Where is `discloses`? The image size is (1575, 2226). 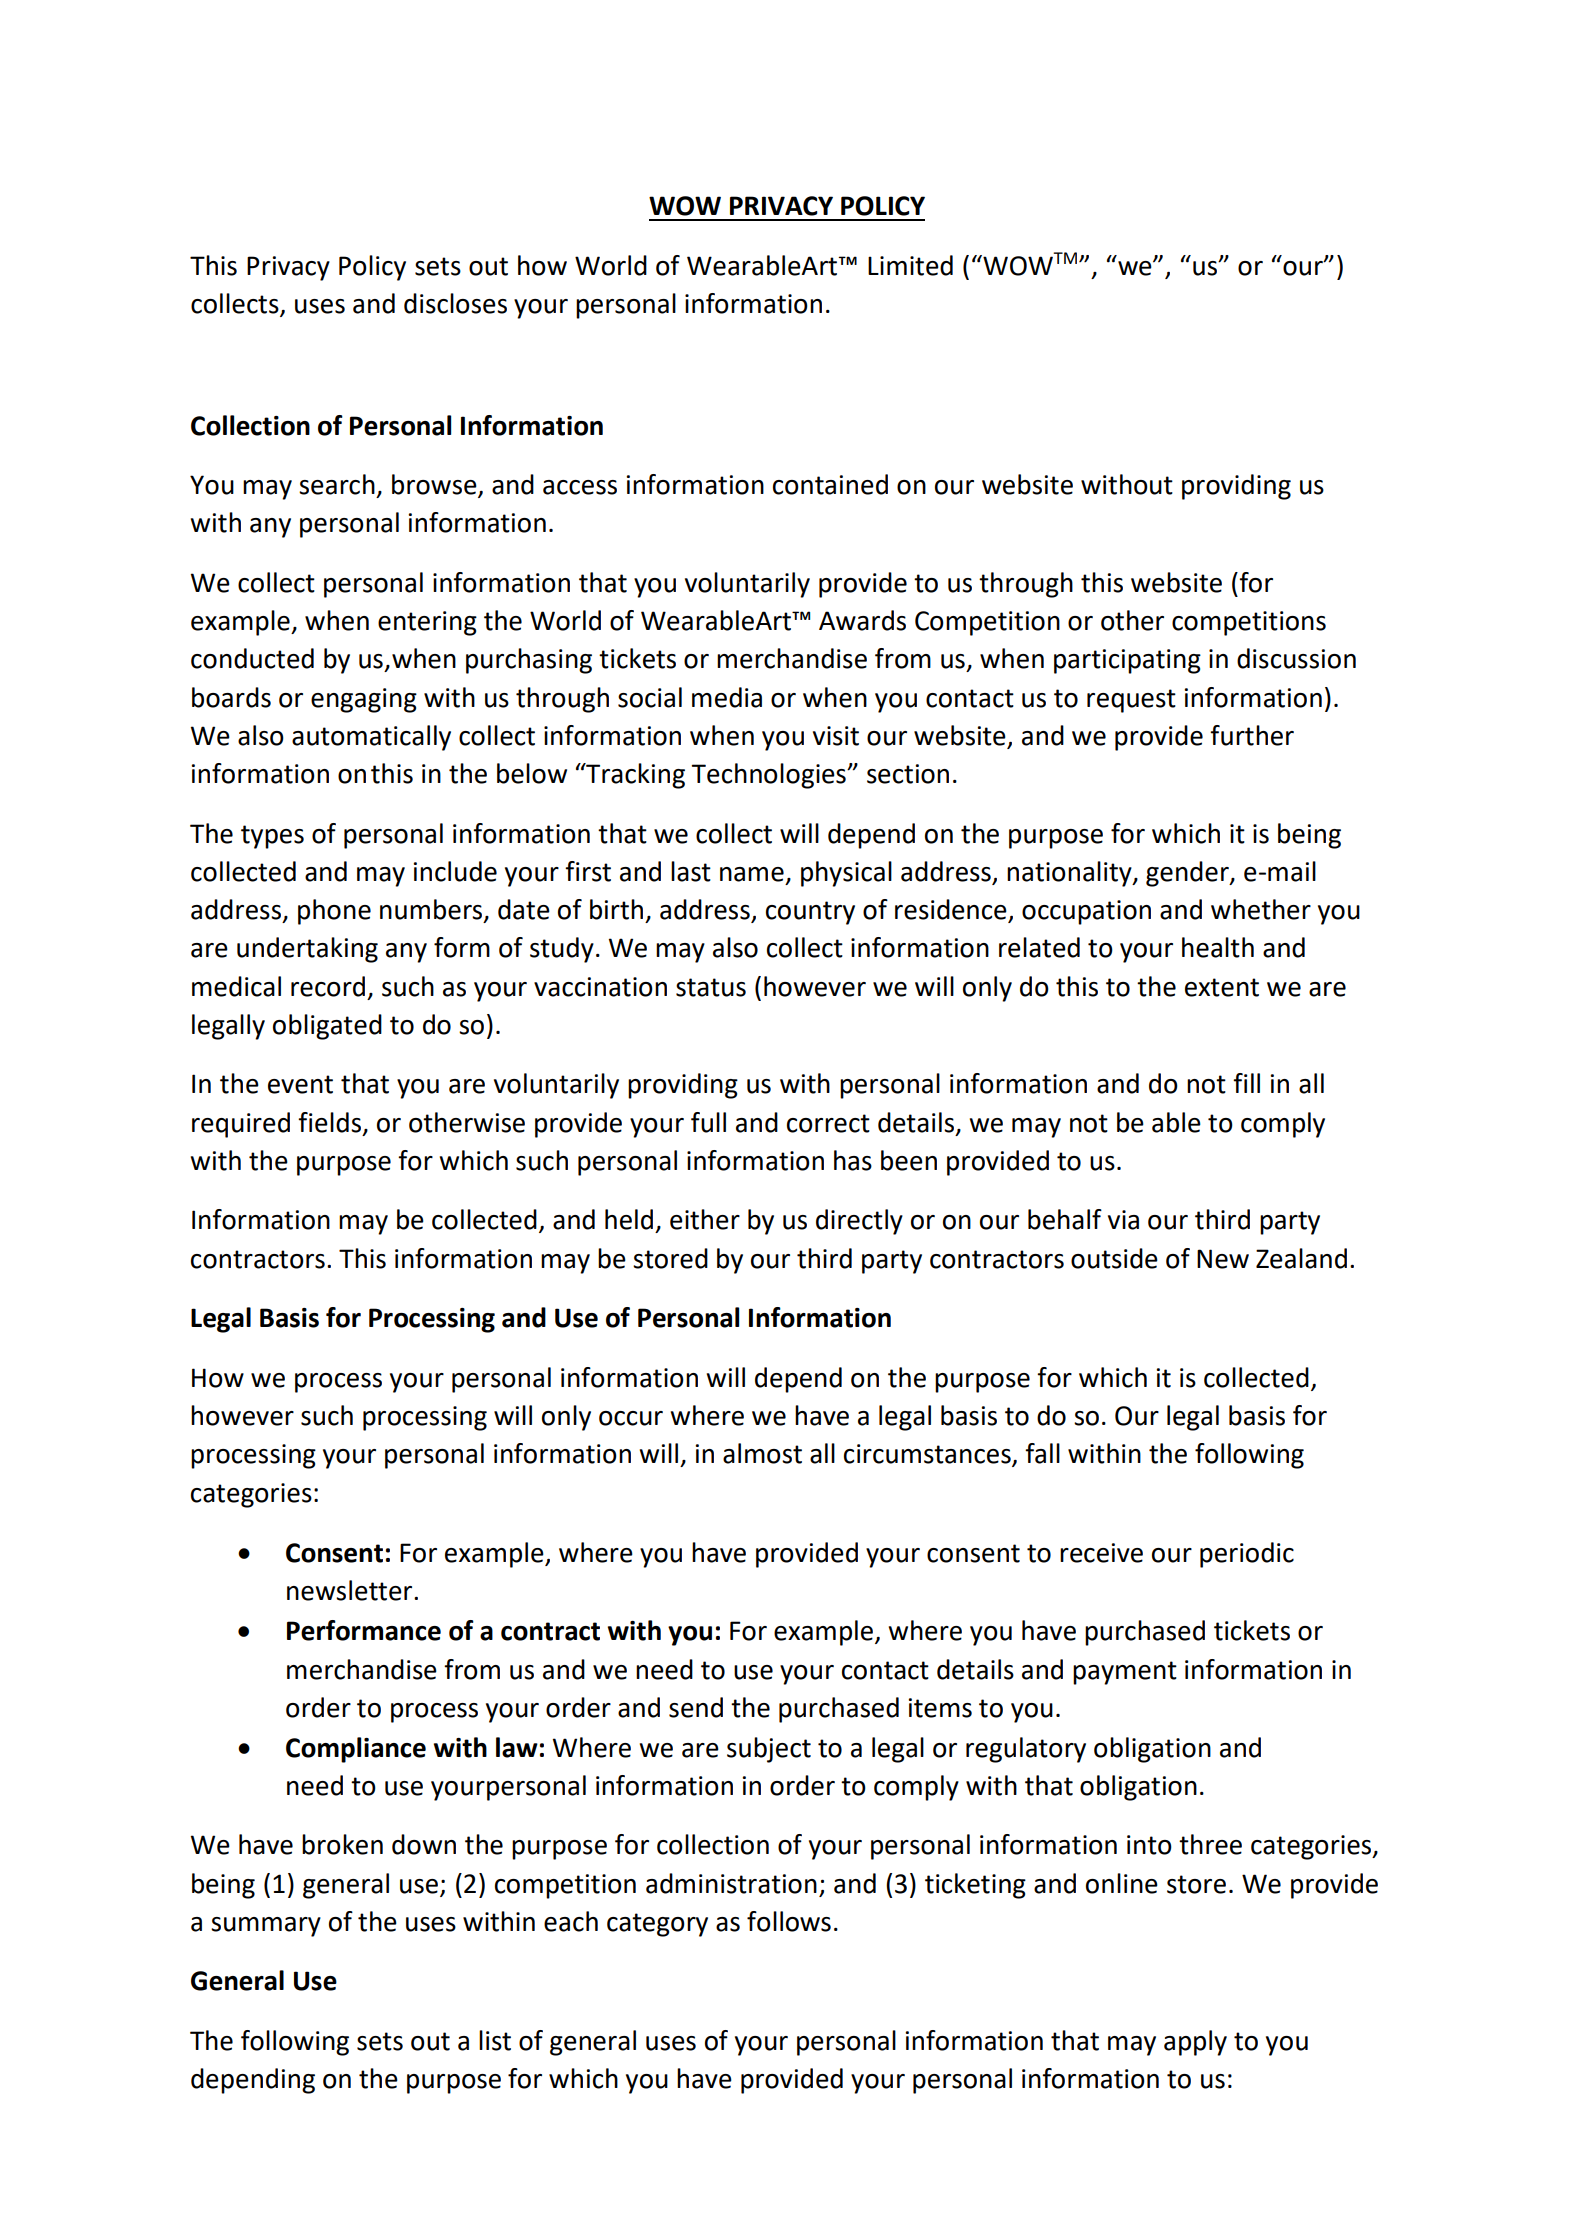
discloses is located at coordinates (455, 303).
